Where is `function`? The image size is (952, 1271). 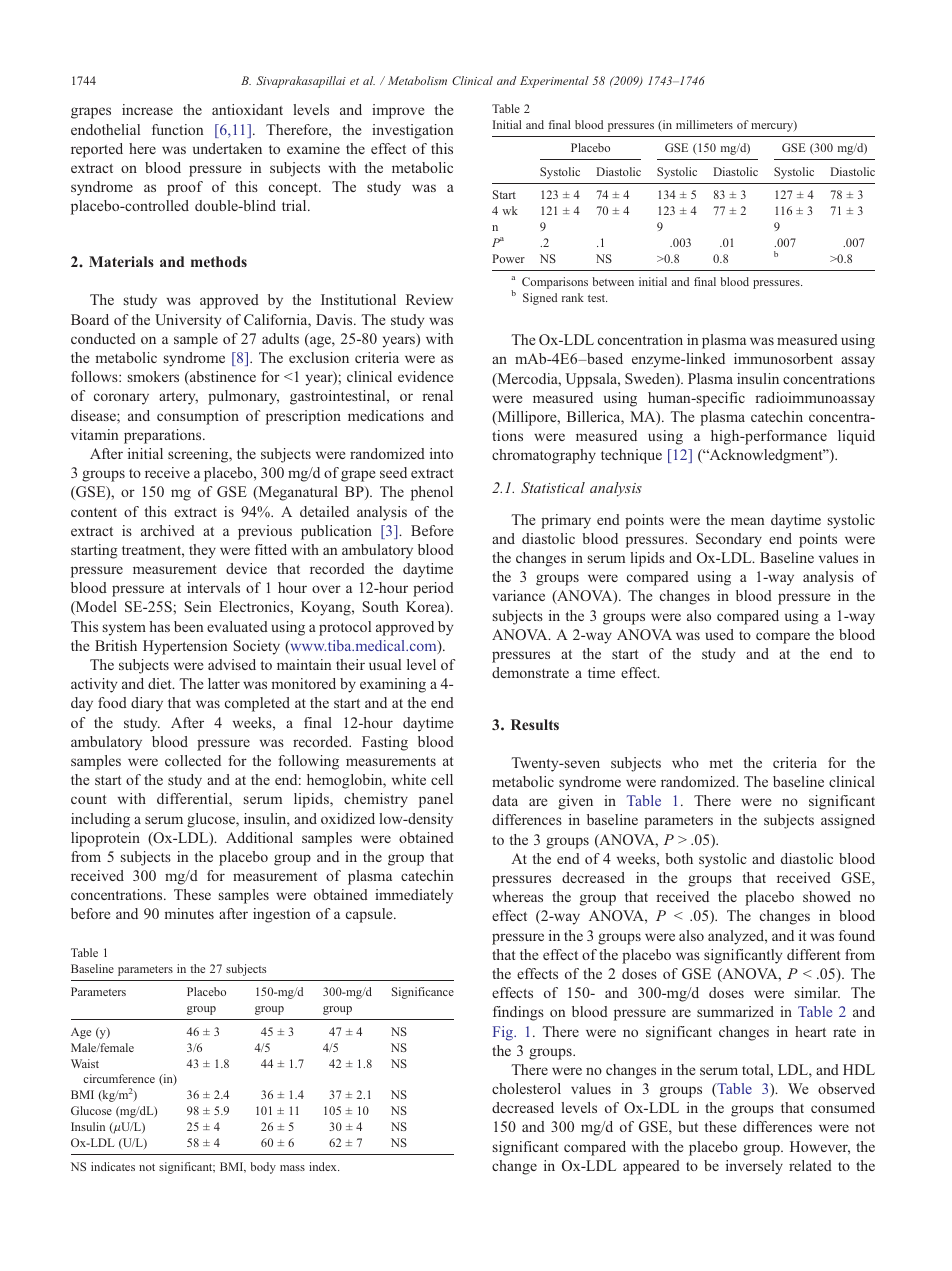 function is located at coordinates (177, 129).
